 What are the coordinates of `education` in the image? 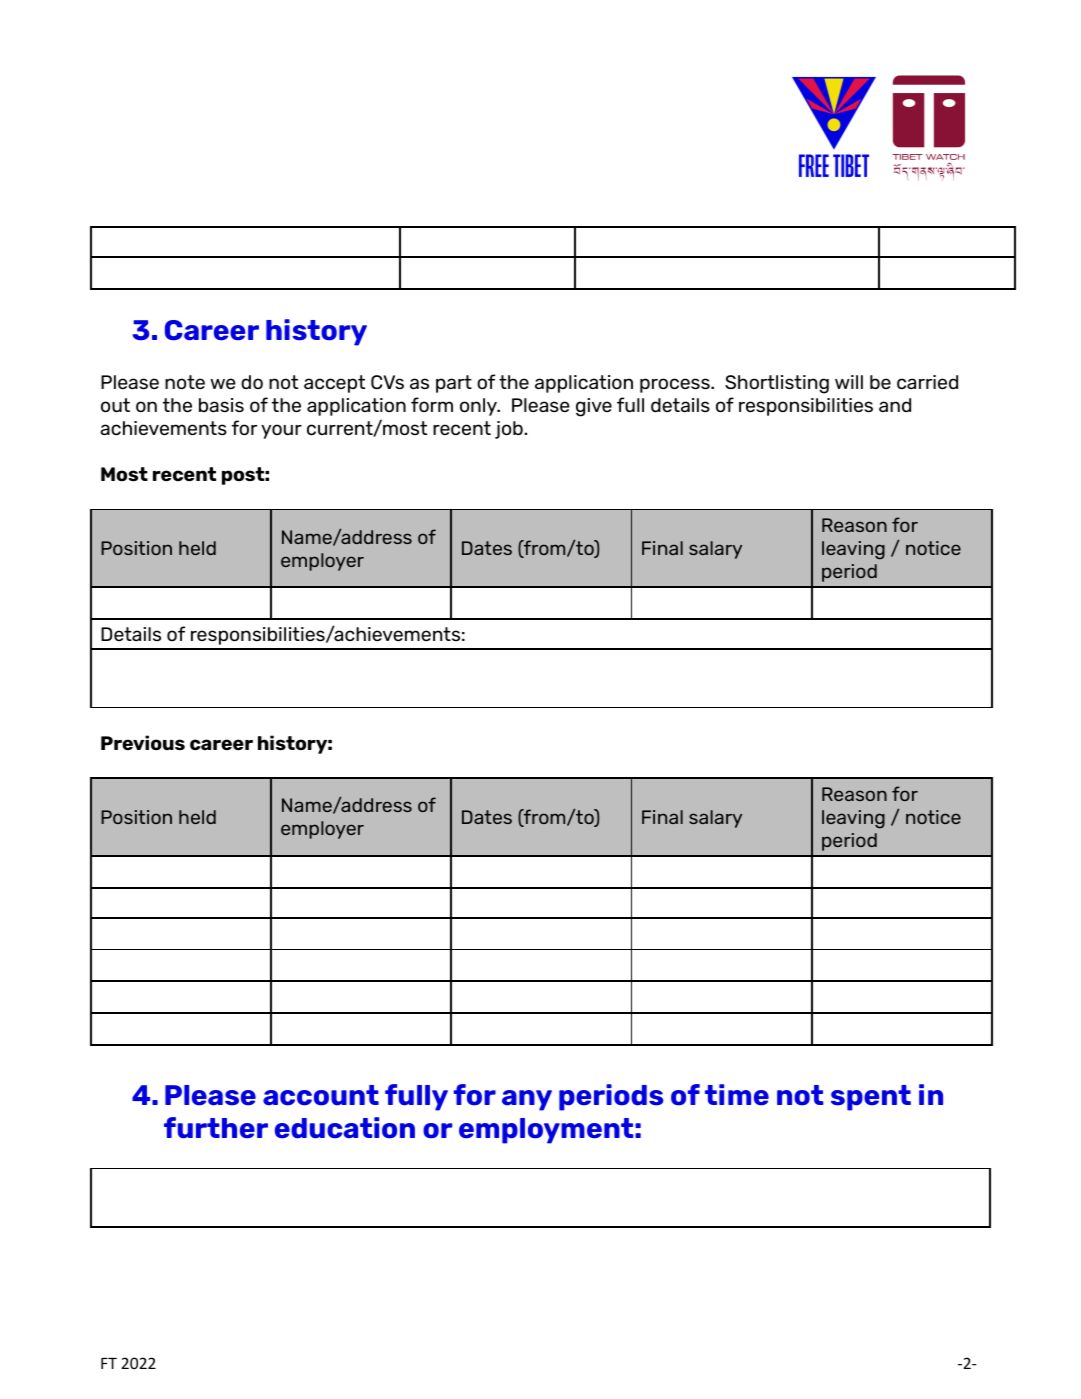 It's located at (345, 1128).
